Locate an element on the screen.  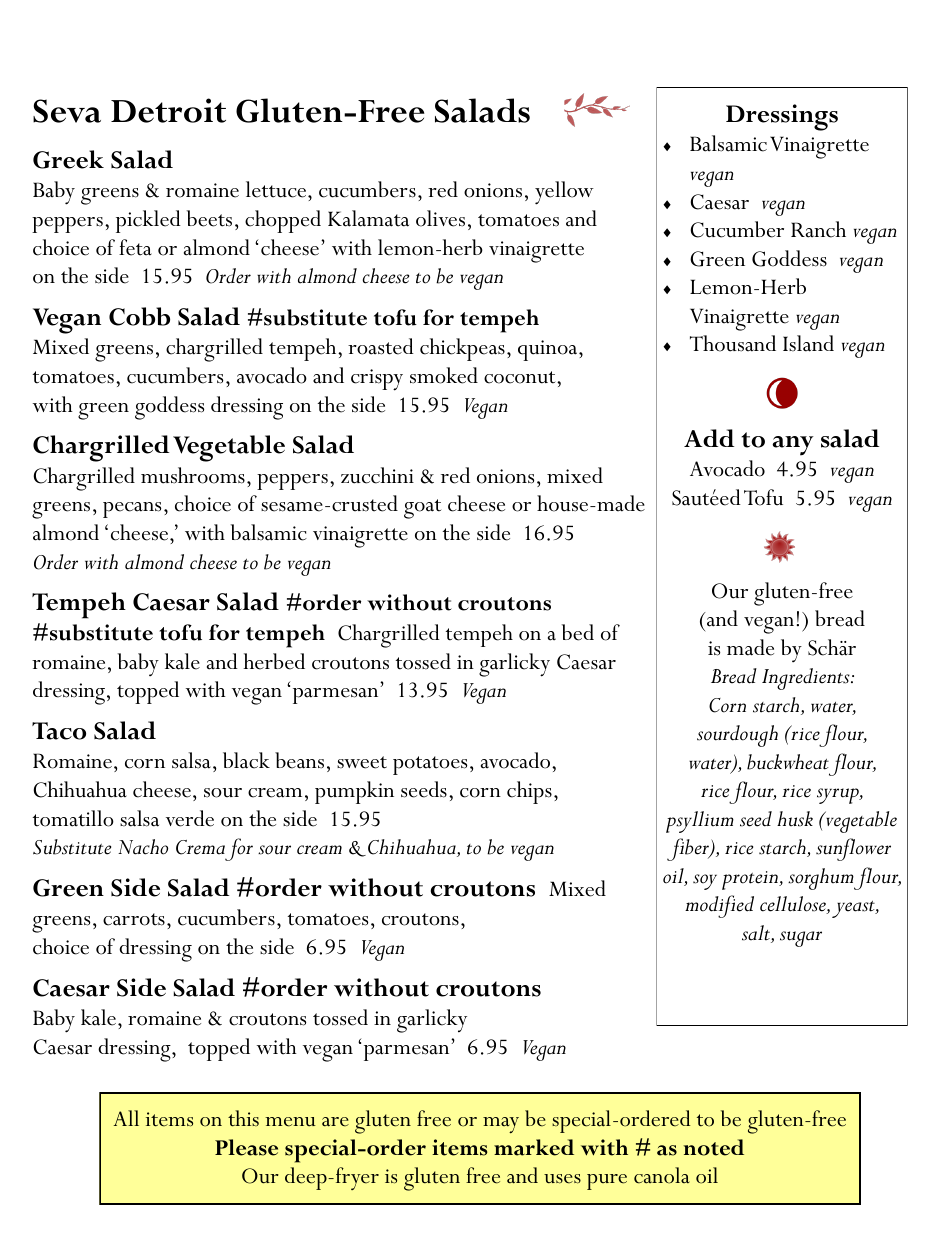
salt is located at coordinates (757, 934).
